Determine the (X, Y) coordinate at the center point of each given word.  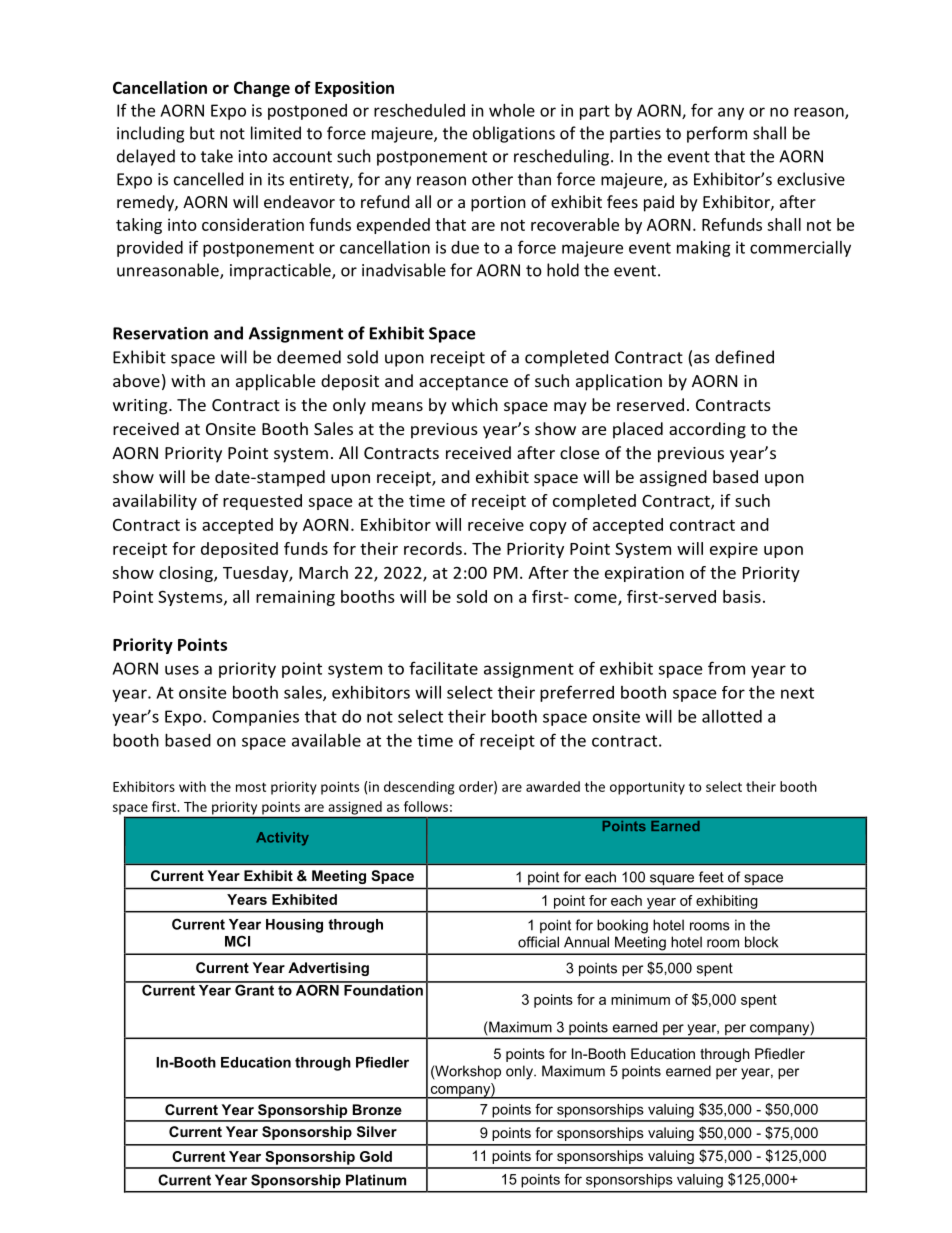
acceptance (463, 383)
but (202, 133)
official (538, 942)
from (726, 668)
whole (512, 110)
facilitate (443, 668)
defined (744, 357)
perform (717, 134)
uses (182, 670)
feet (711, 877)
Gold (376, 1156)
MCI (237, 941)
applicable (275, 382)
